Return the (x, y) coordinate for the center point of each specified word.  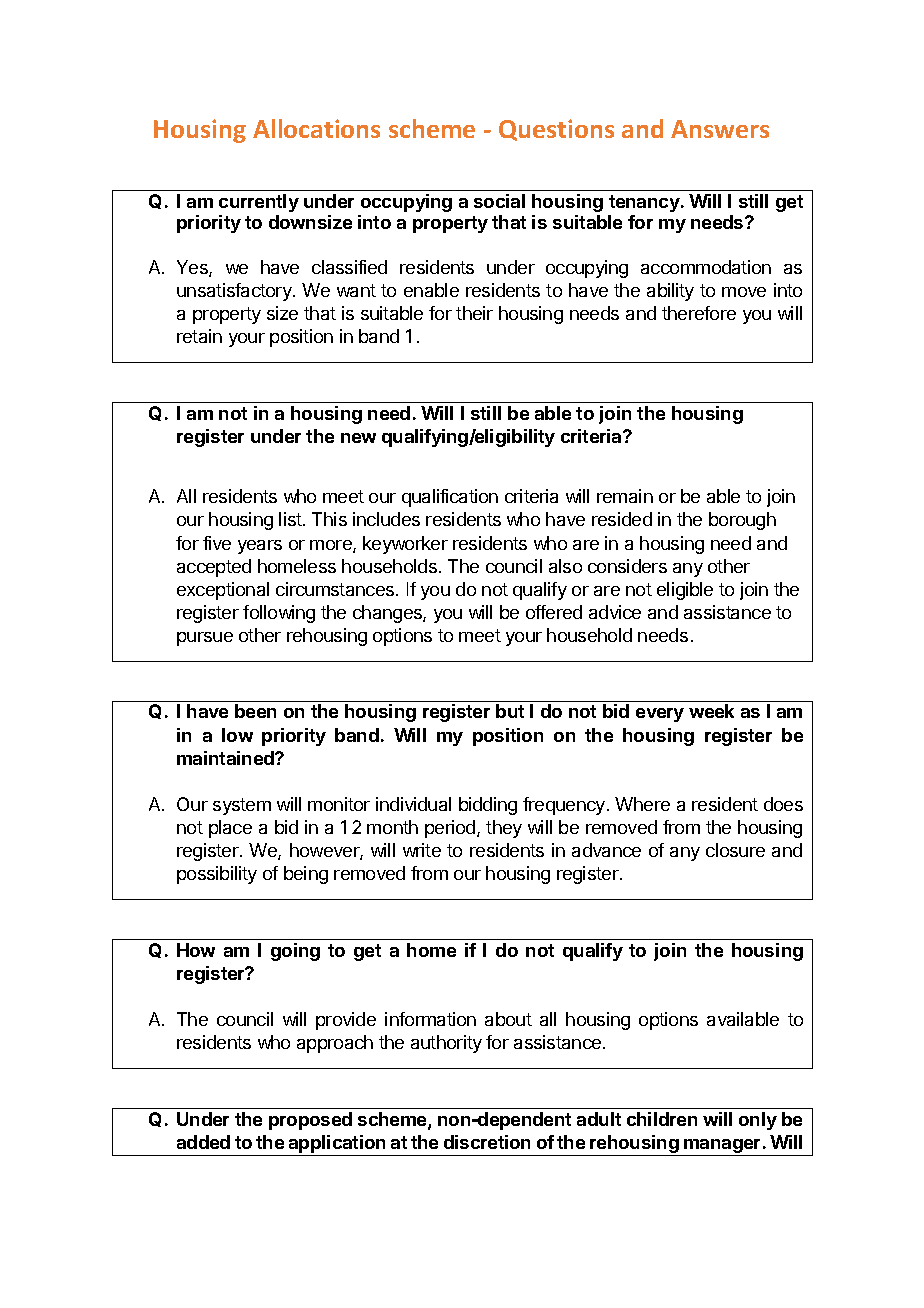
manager (722, 1147)
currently (259, 203)
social (499, 201)
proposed (310, 1121)
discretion (487, 1142)
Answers (720, 129)
